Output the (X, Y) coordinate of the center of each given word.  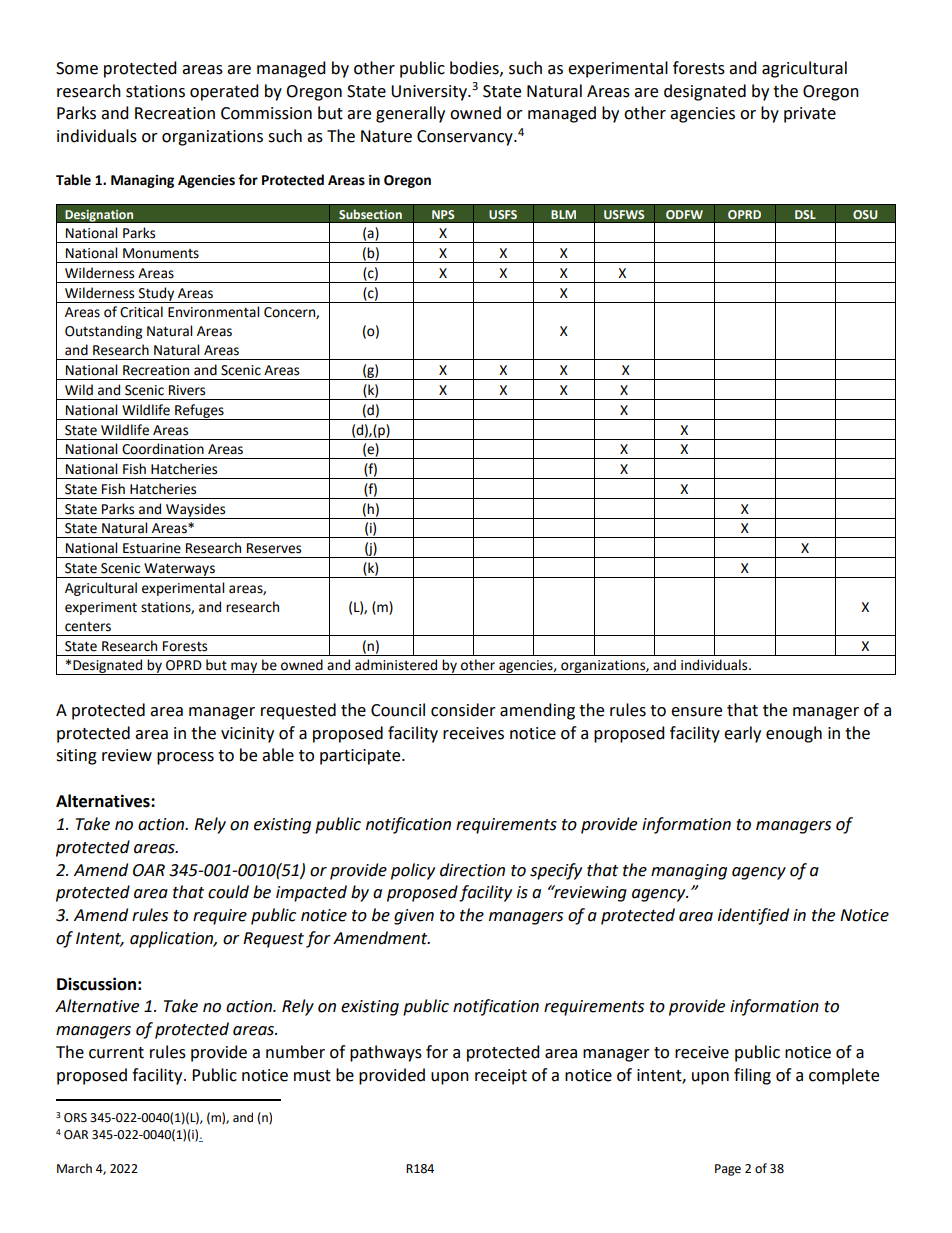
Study (157, 295)
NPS (443, 214)
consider (463, 710)
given (414, 917)
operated (224, 92)
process (185, 758)
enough (794, 734)
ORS (75, 1118)
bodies (475, 68)
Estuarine (152, 548)
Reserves (274, 548)
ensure (696, 712)
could (228, 892)
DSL (805, 214)
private (810, 115)
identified (753, 916)
